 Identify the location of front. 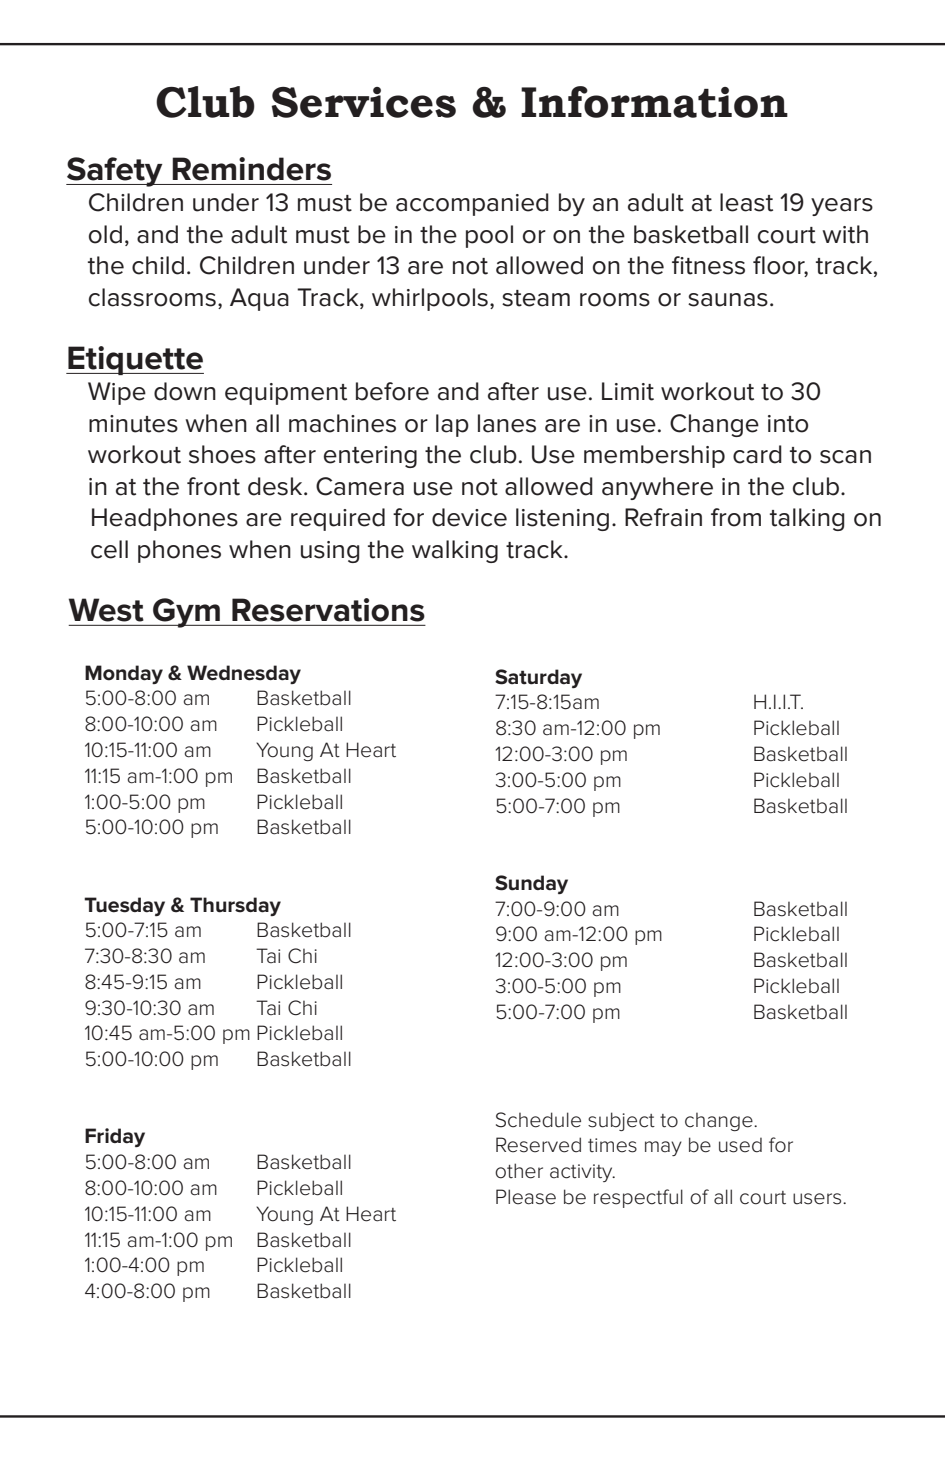
(213, 486).
